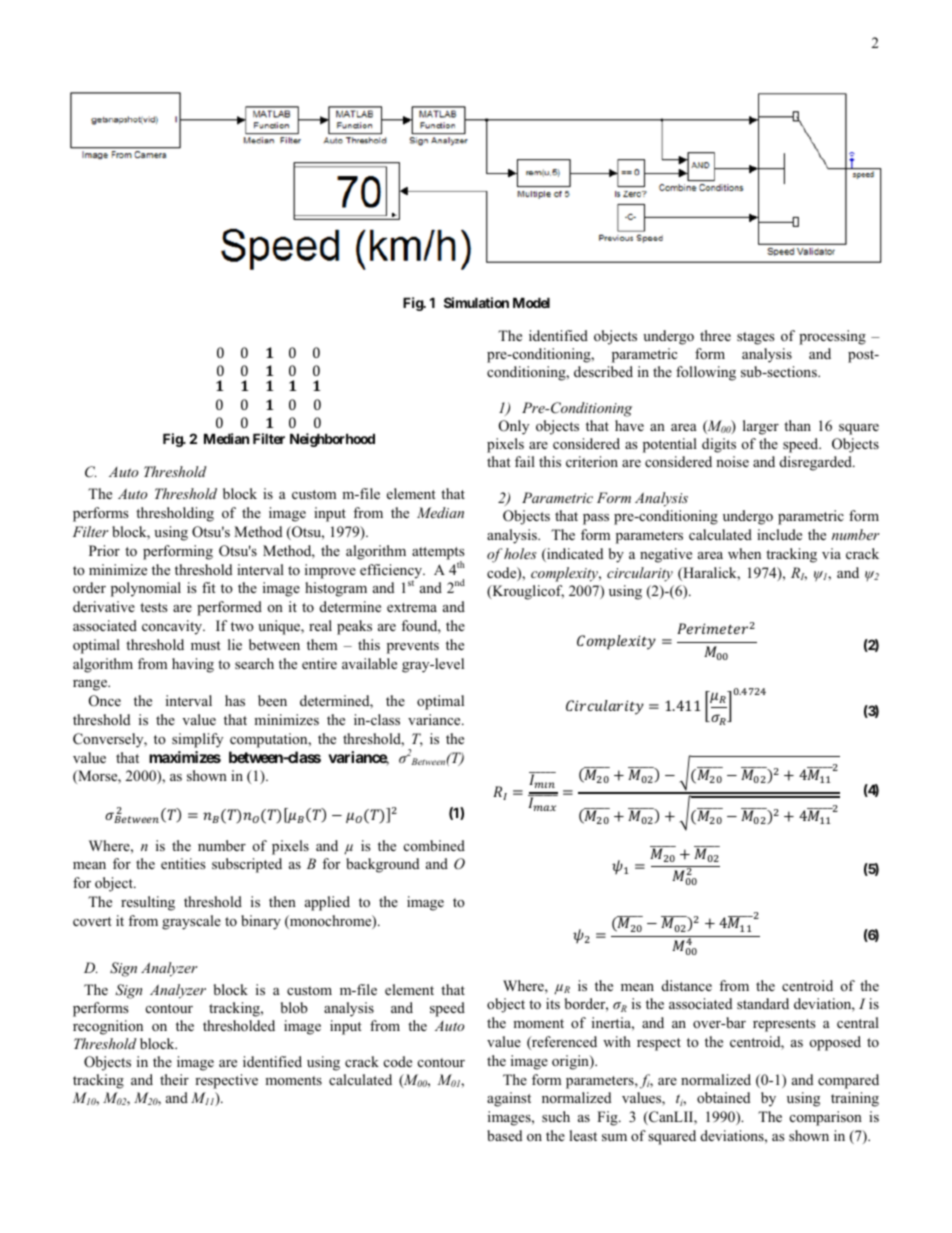  I want to click on Neighborhood, so click(332, 440).
